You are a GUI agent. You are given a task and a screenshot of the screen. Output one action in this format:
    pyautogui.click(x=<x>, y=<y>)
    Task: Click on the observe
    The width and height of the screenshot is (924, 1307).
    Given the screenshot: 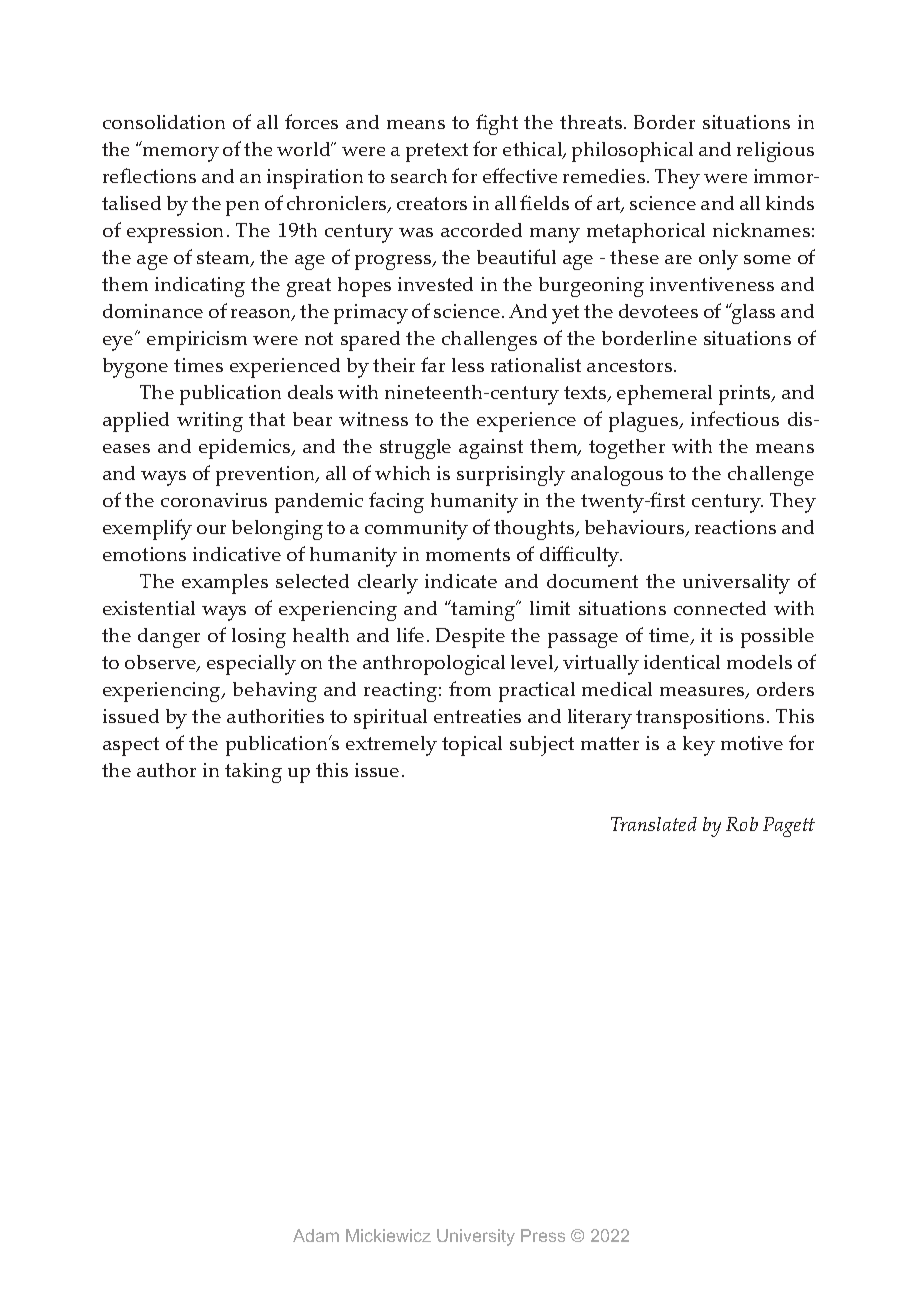 What is the action you would take?
    pyautogui.click(x=161, y=663)
